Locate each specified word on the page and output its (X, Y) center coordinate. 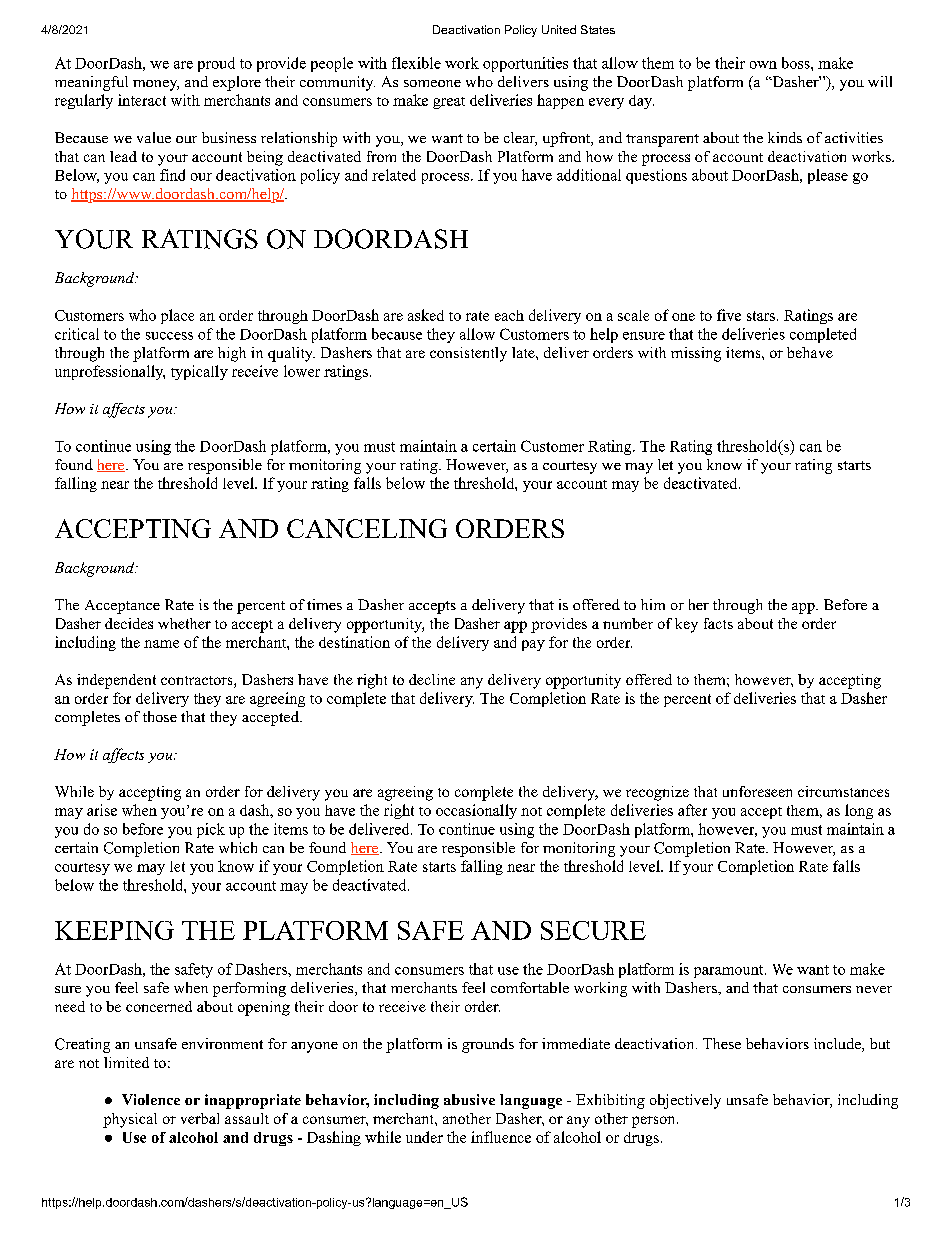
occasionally (476, 811)
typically (199, 372)
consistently (468, 354)
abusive (469, 1099)
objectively (685, 1101)
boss (797, 63)
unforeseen (757, 791)
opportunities (525, 64)
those (160, 716)
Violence (151, 1099)
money (156, 85)
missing (696, 354)
